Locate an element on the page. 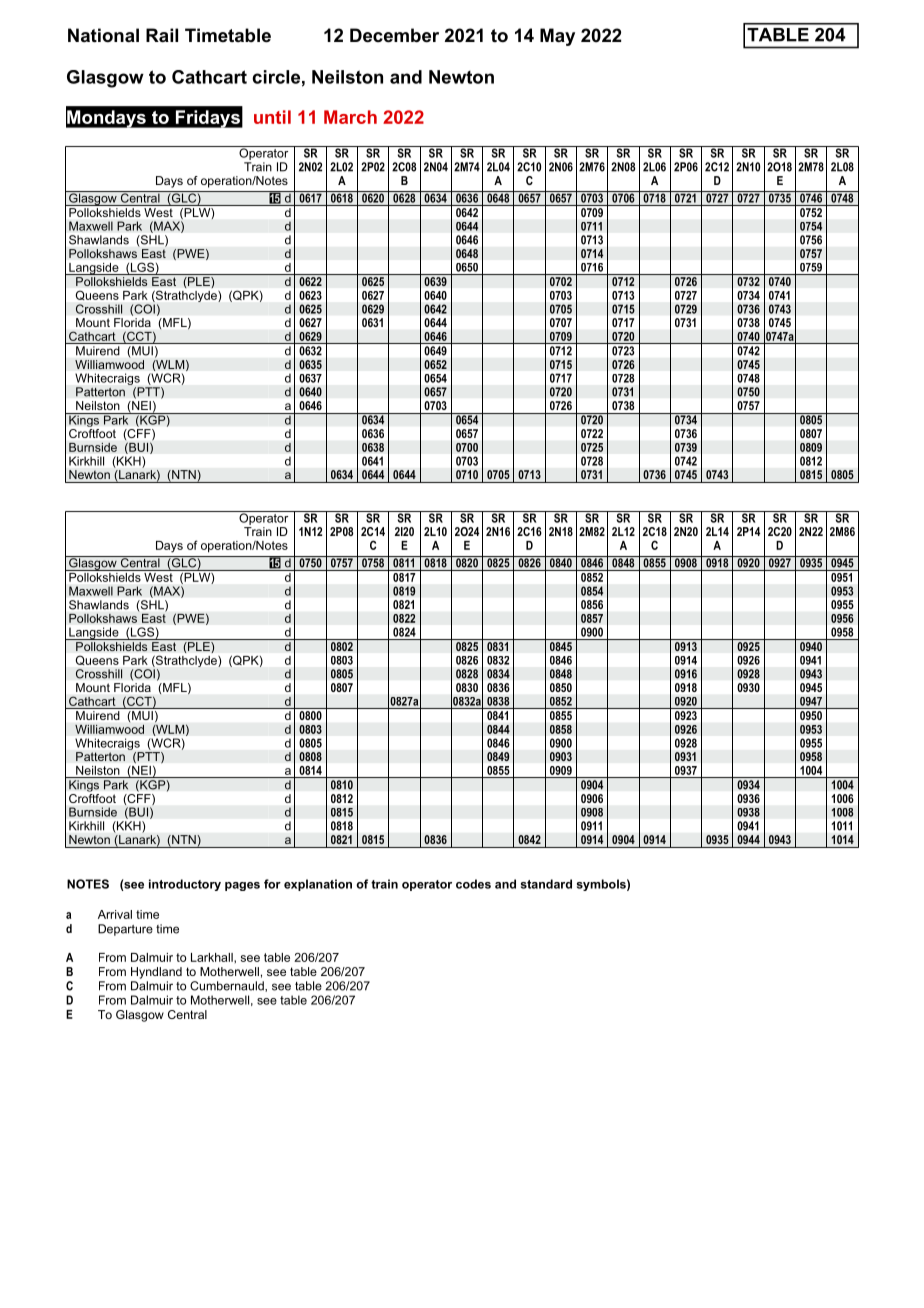 The width and height of the page is (924, 1308). May is located at coordinates (557, 37).
